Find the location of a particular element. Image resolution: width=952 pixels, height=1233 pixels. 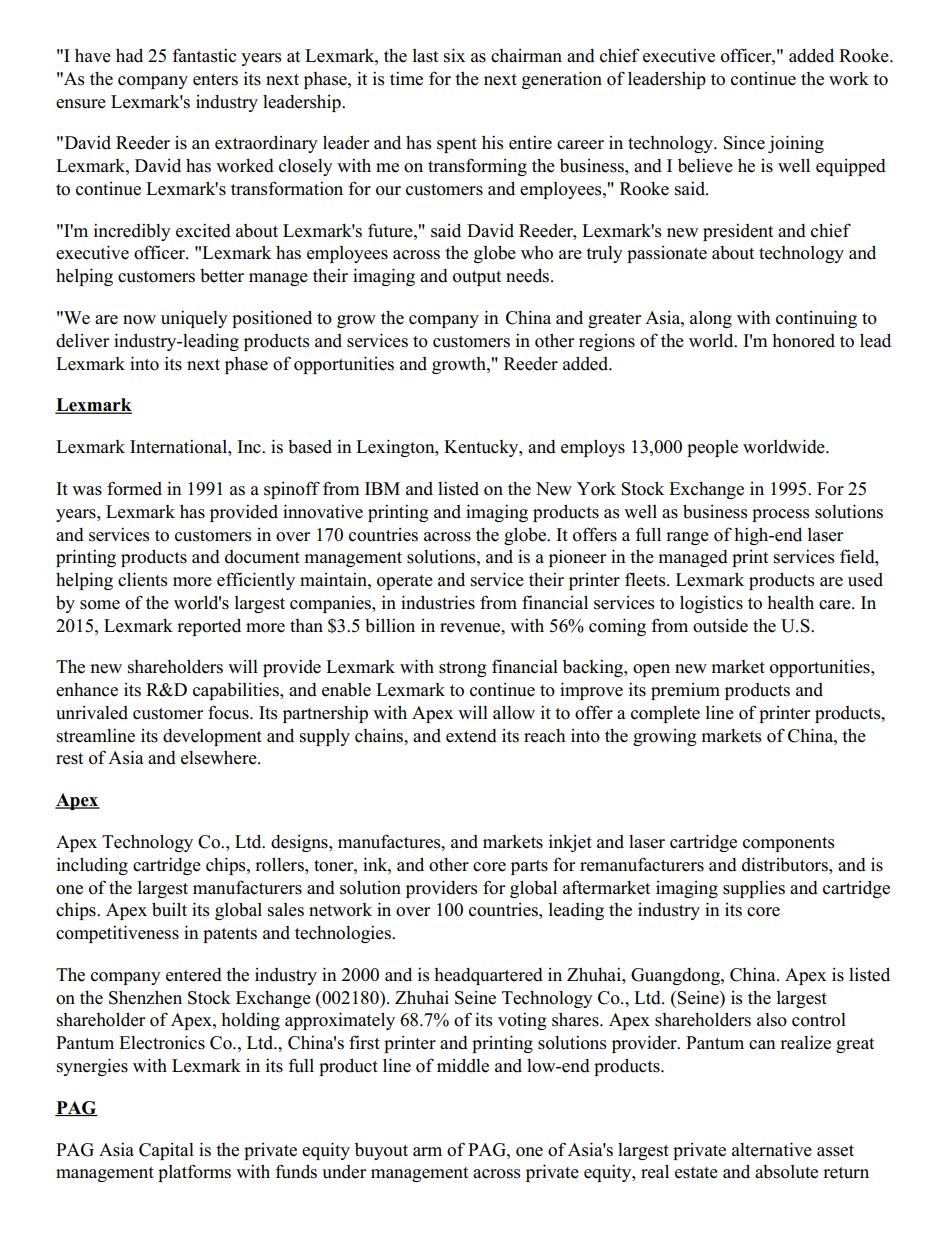

arm is located at coordinates (427, 1151).
